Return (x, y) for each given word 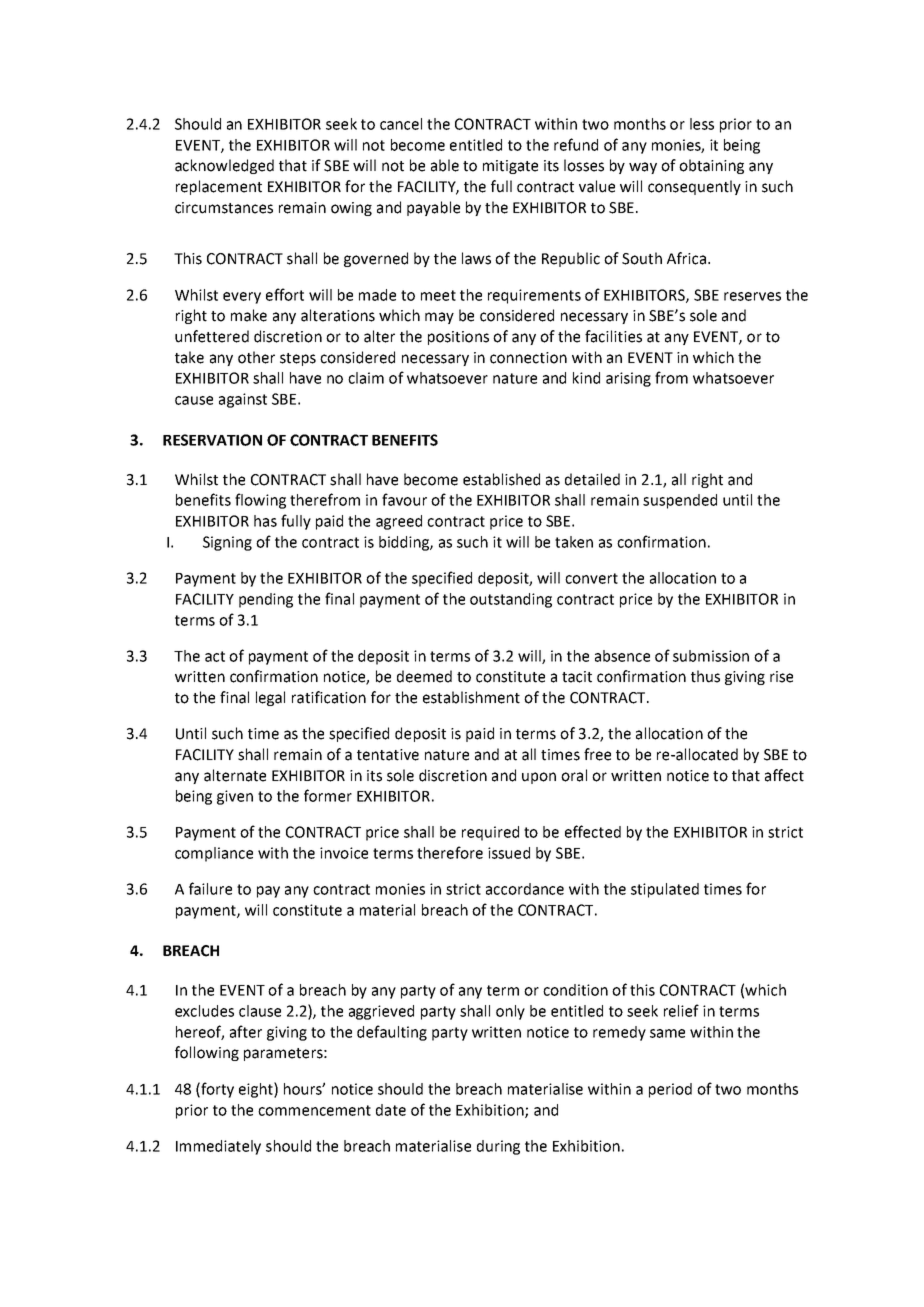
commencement (314, 1110)
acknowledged (224, 166)
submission (711, 656)
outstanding (511, 600)
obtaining (711, 166)
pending (266, 600)
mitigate (510, 167)
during (498, 1147)
